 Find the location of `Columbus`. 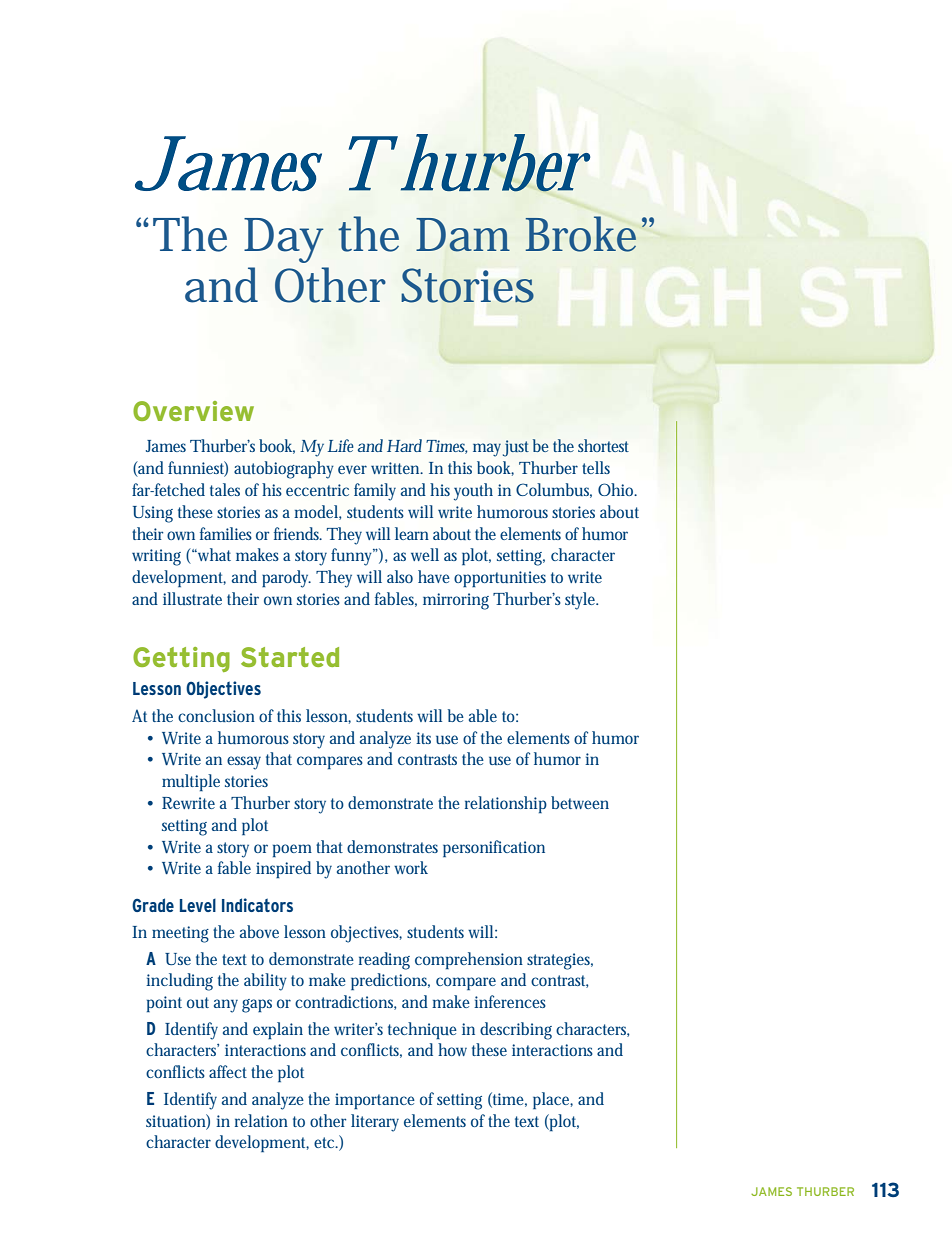

Columbus is located at coordinates (554, 490).
